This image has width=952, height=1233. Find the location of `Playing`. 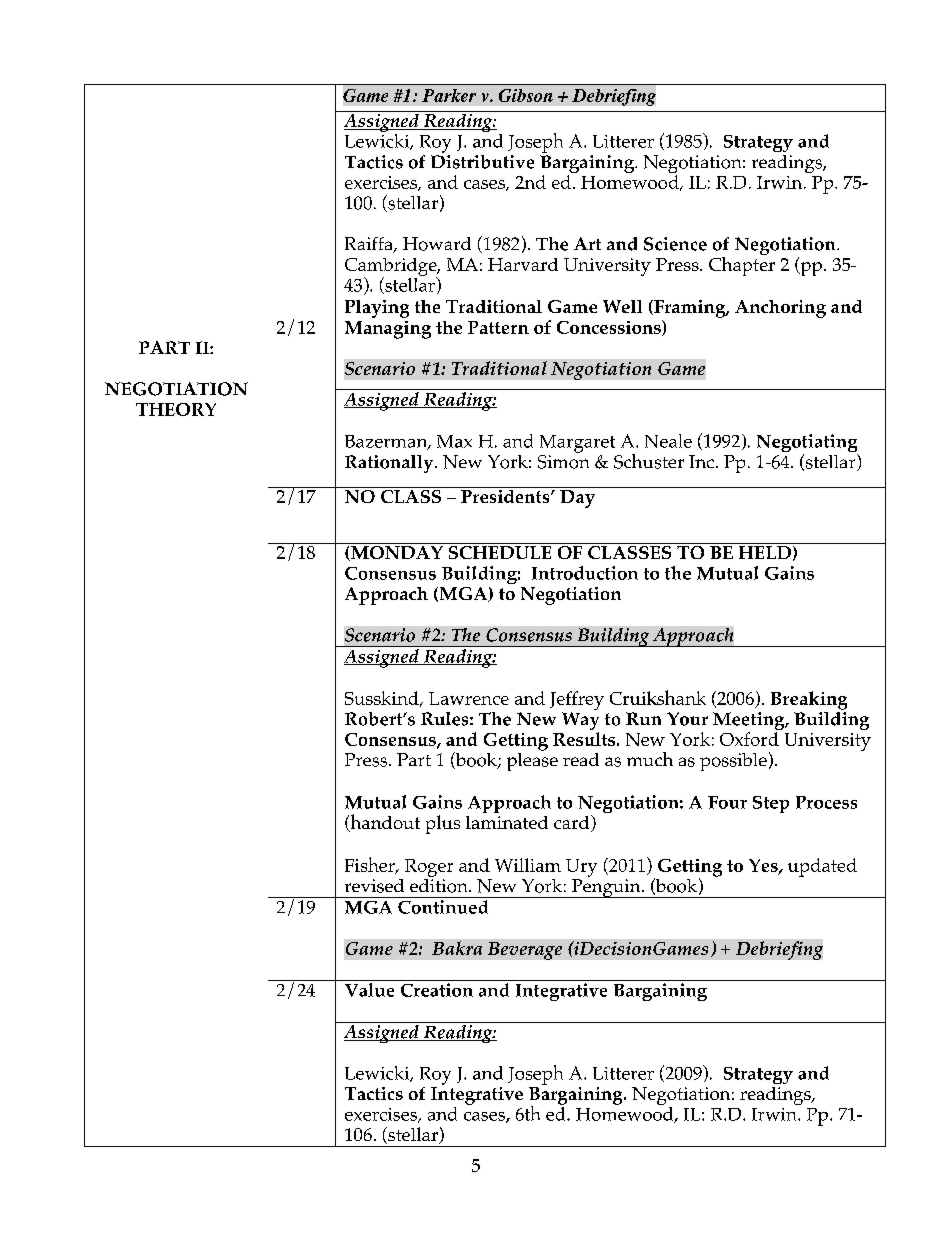

Playing is located at coordinates (377, 309).
